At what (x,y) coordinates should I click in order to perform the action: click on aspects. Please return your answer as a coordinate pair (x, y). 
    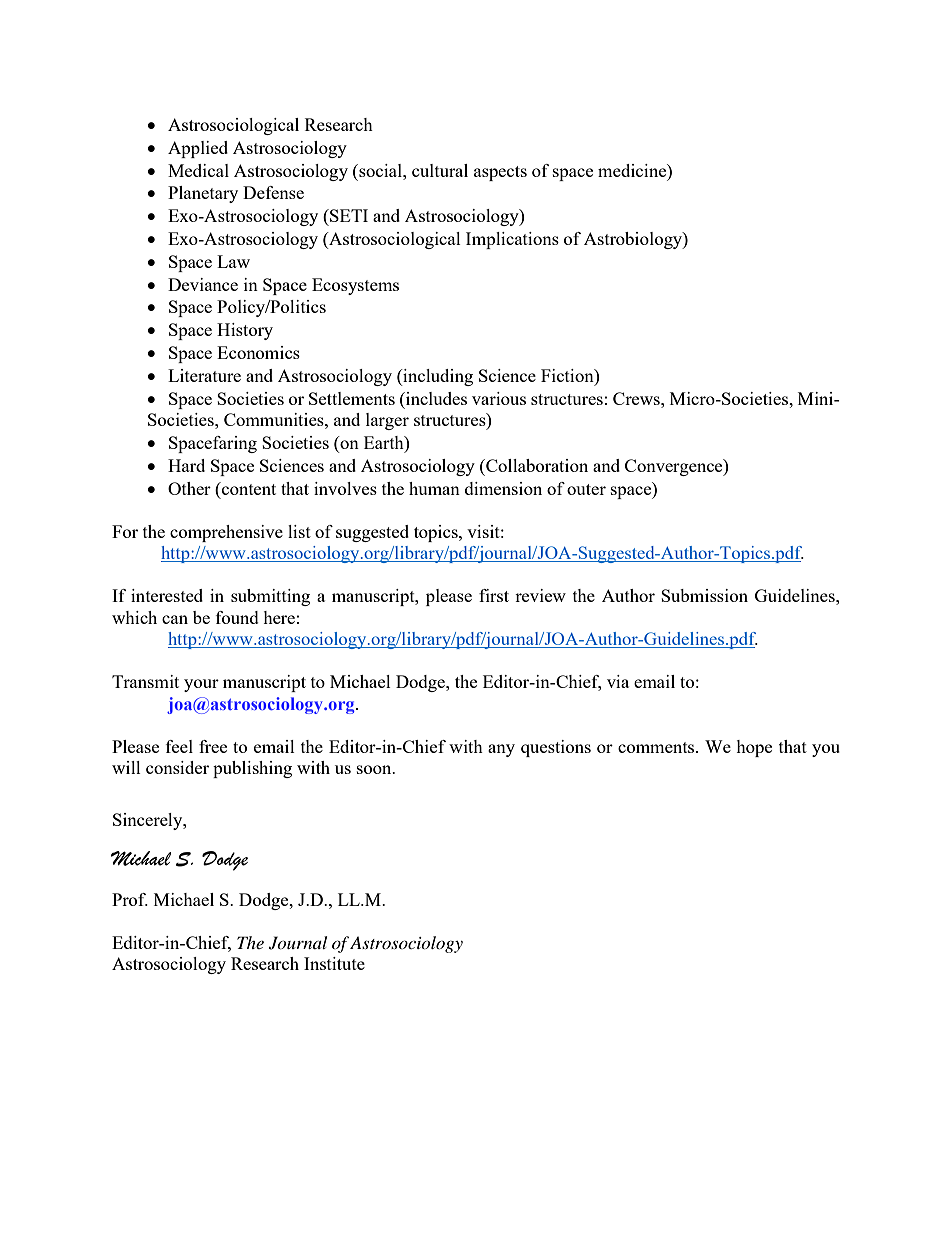
    Looking at the image, I should click on (500, 173).
